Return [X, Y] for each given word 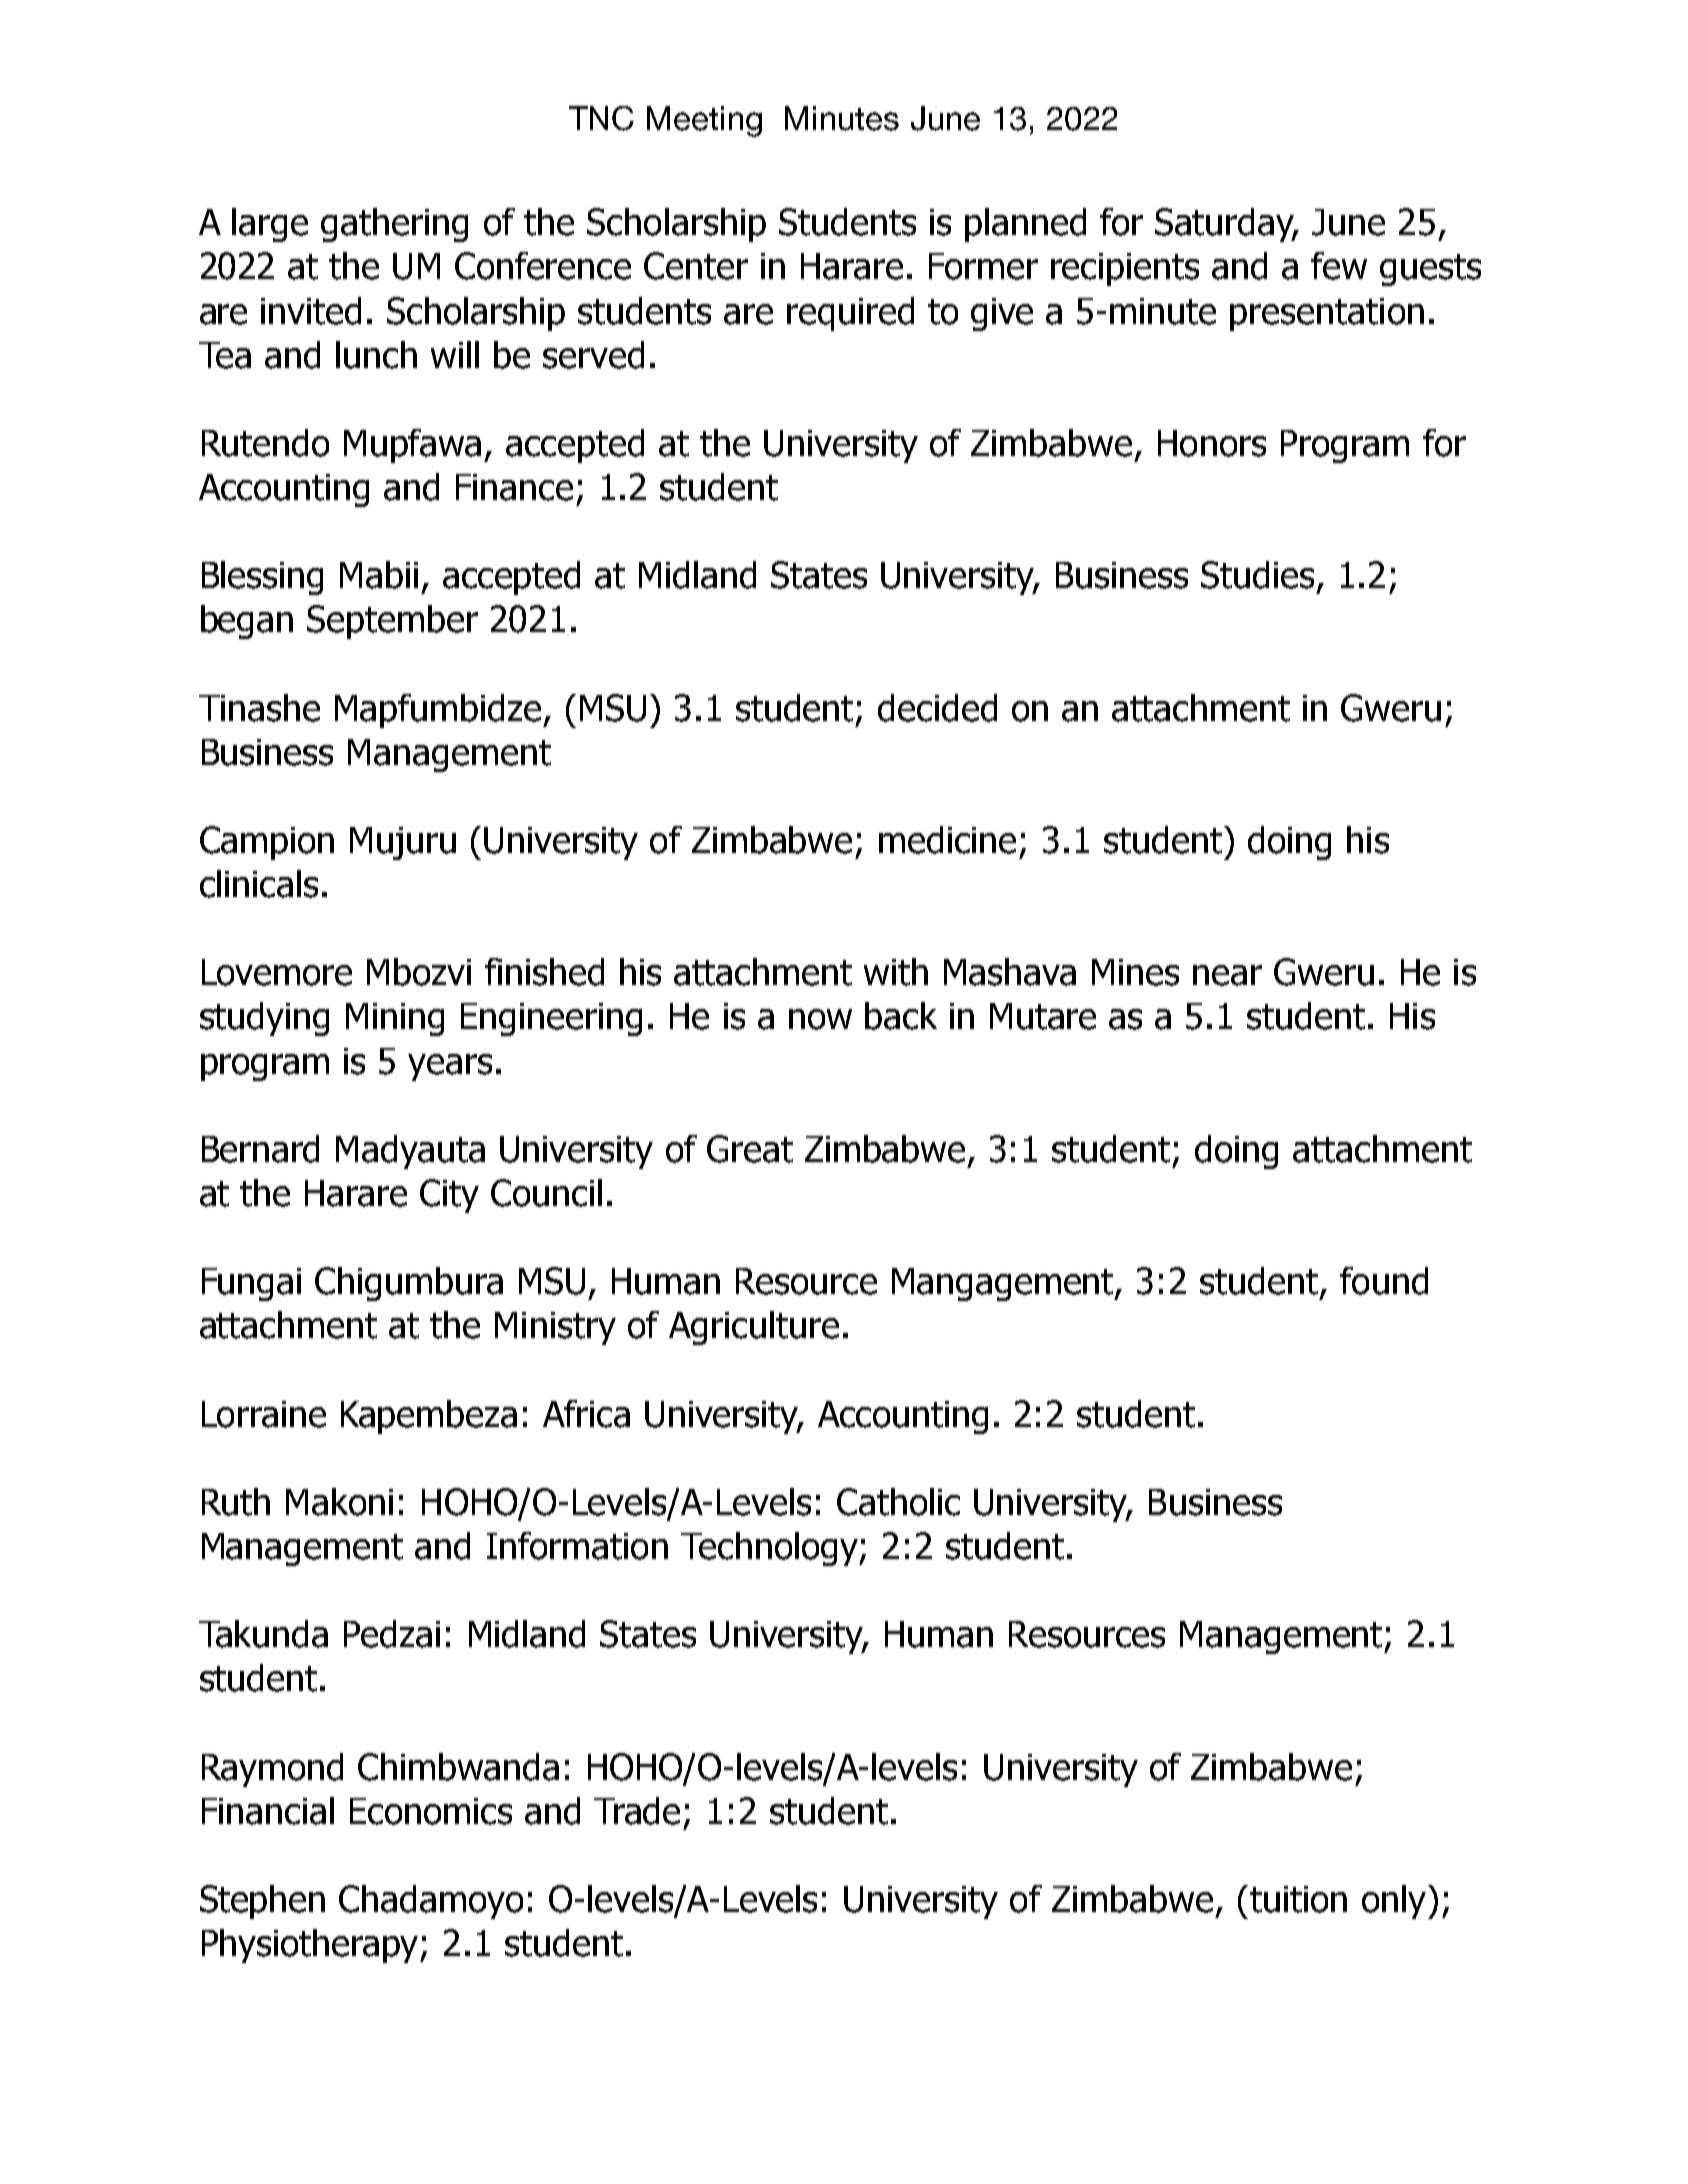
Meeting [704, 121]
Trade [637, 1811]
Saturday [1226, 225]
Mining [395, 1019]
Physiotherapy [312, 1946]
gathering [394, 225]
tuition [1297, 1899]
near [1227, 975]
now [820, 1019]
